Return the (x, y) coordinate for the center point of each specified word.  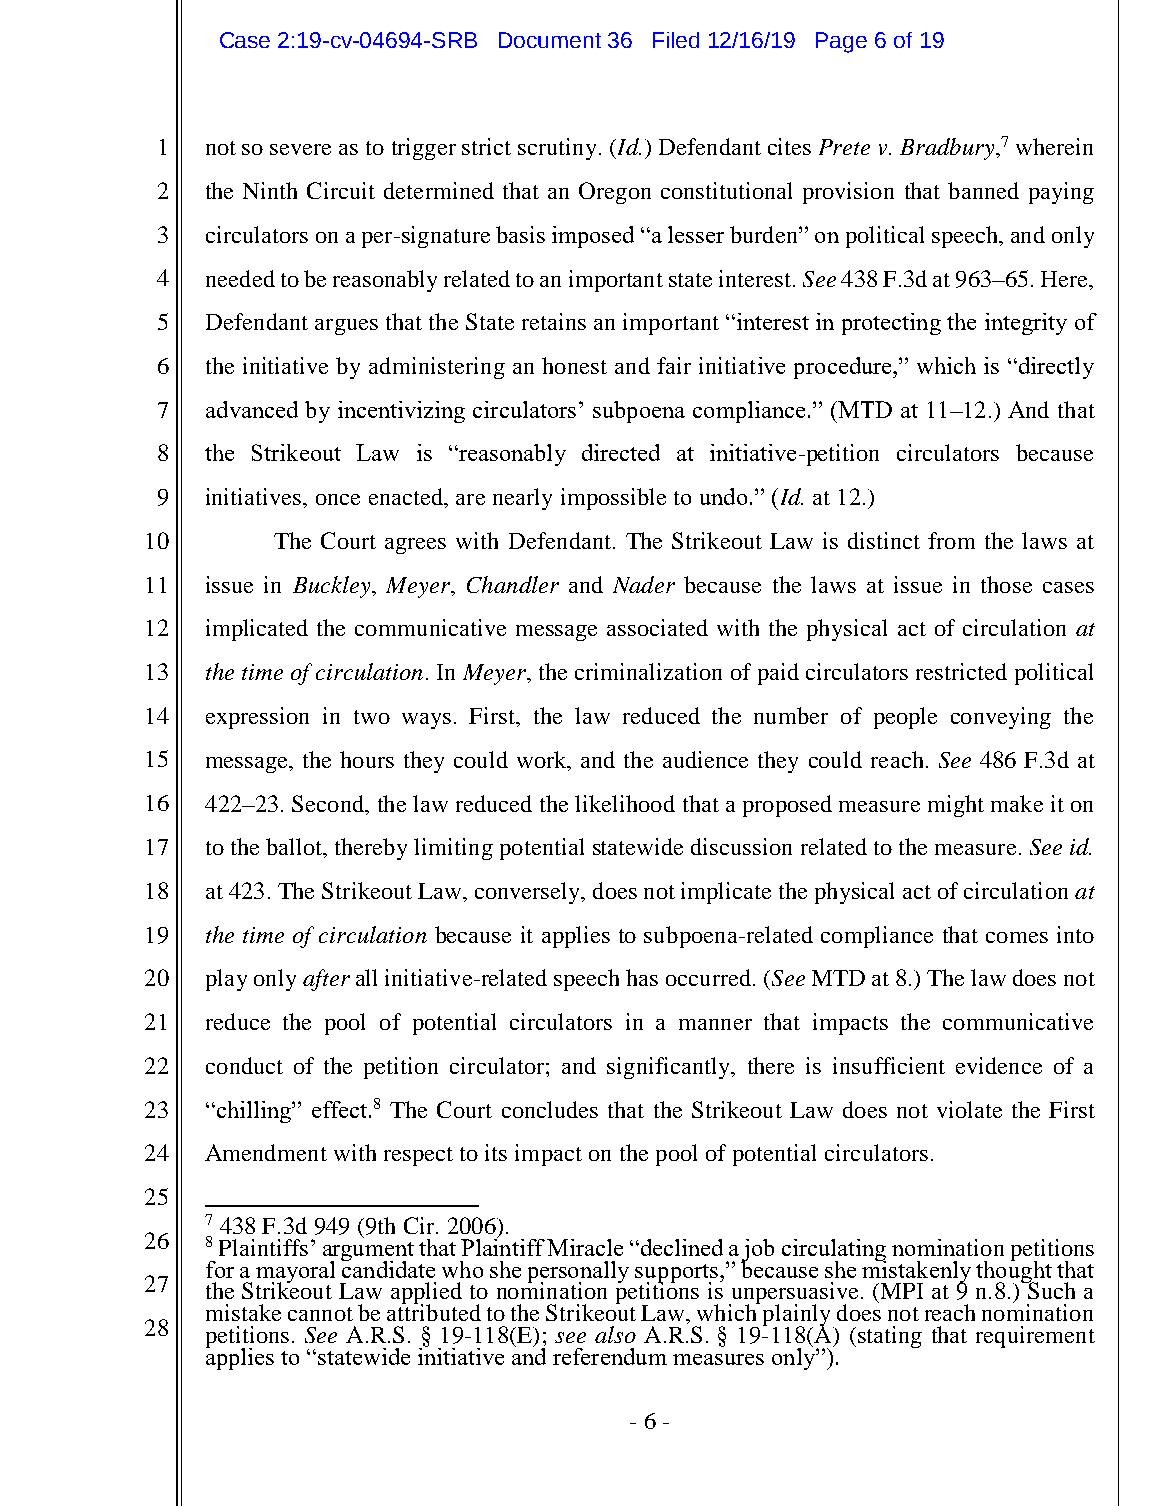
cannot (320, 1314)
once (338, 499)
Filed (676, 40)
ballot (295, 848)
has (642, 977)
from (951, 540)
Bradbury (948, 149)
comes (1017, 937)
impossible (613, 499)
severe (300, 149)
